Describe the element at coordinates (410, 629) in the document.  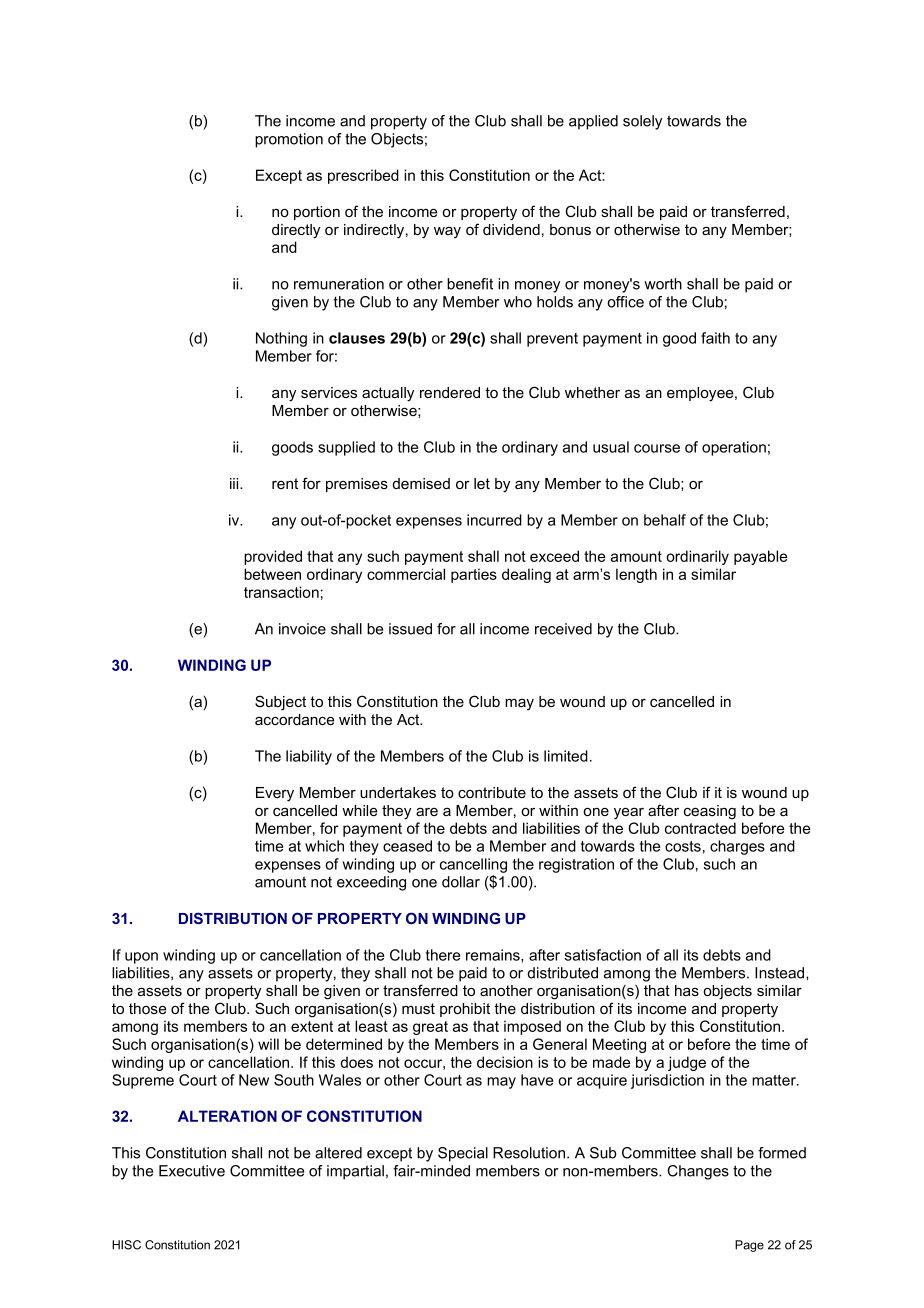
I see `issued` at that location.
